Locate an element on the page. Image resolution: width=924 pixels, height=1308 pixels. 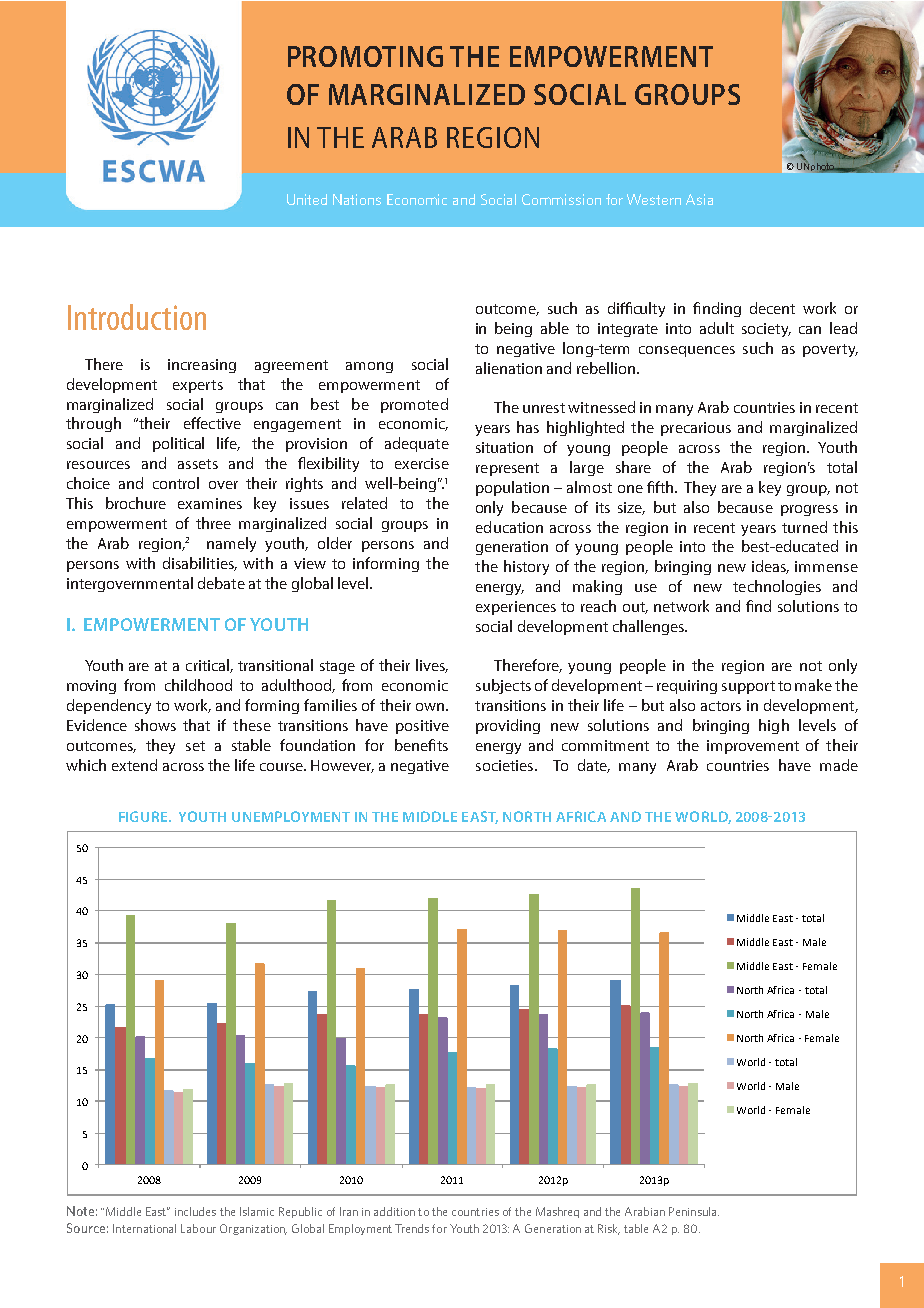
political is located at coordinates (178, 444).
